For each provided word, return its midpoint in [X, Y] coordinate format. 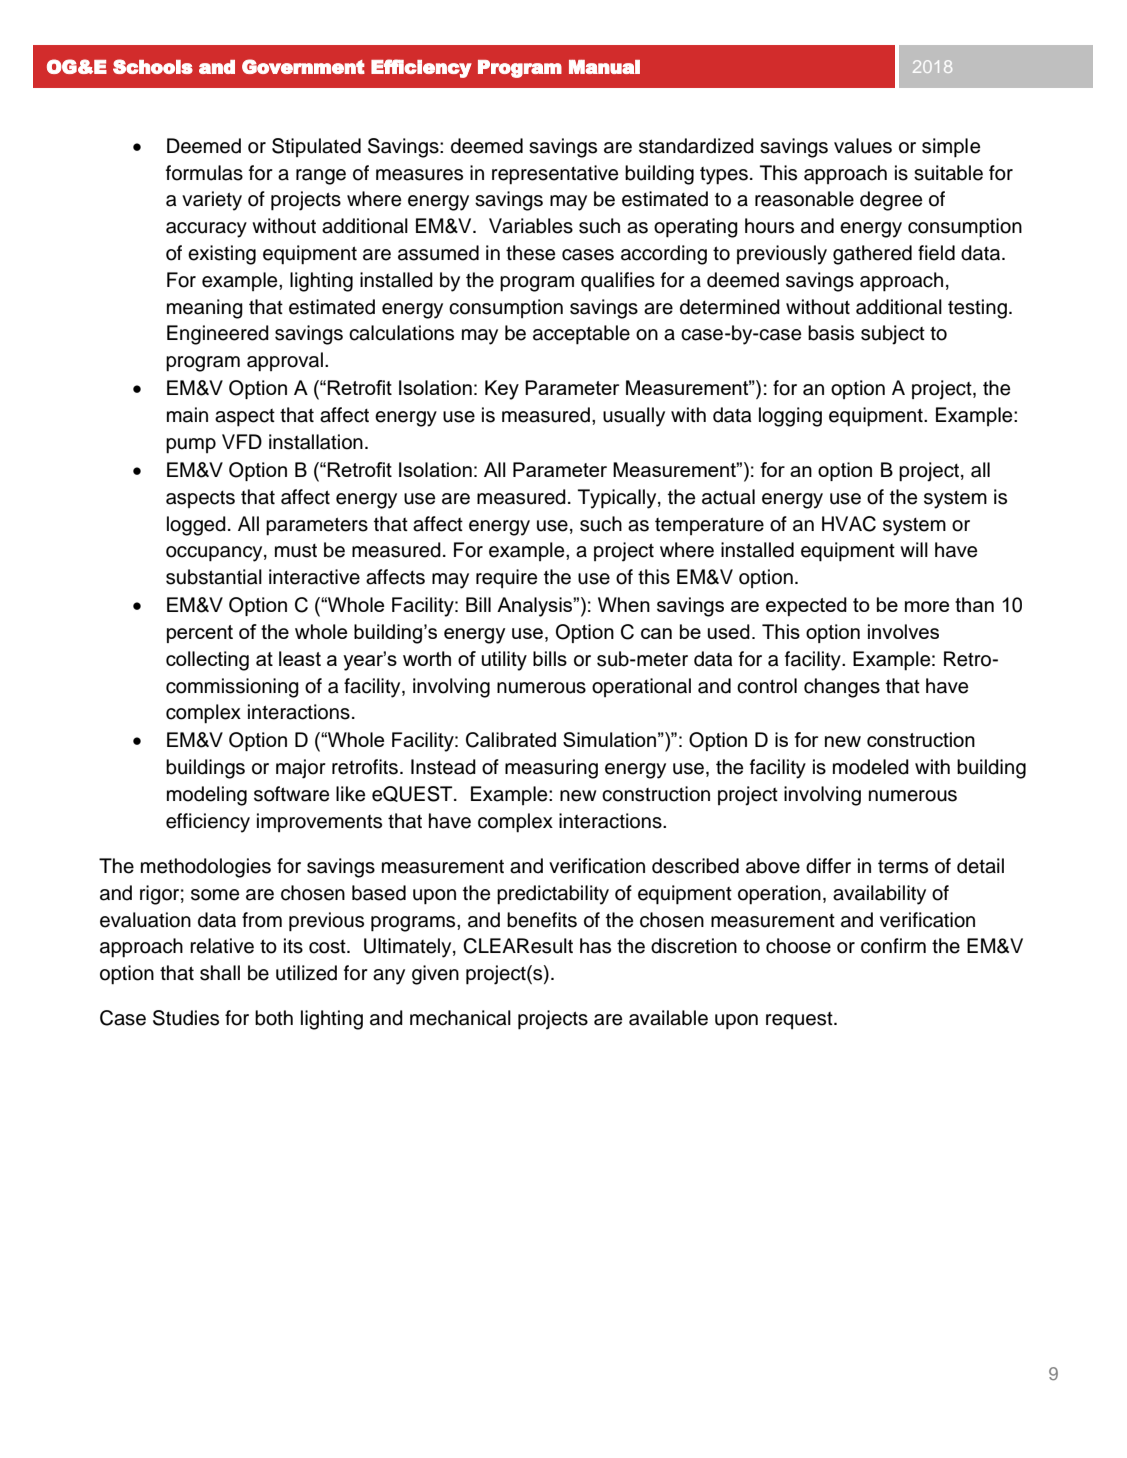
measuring [551, 769]
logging [790, 417]
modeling [207, 796]
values [863, 146]
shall [220, 973]
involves [903, 631]
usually [634, 417]
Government [303, 66]
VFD [242, 441]
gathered [872, 255]
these [530, 253]
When [624, 604]
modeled [871, 767]
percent [200, 634]
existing [222, 255]
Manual [604, 67]
